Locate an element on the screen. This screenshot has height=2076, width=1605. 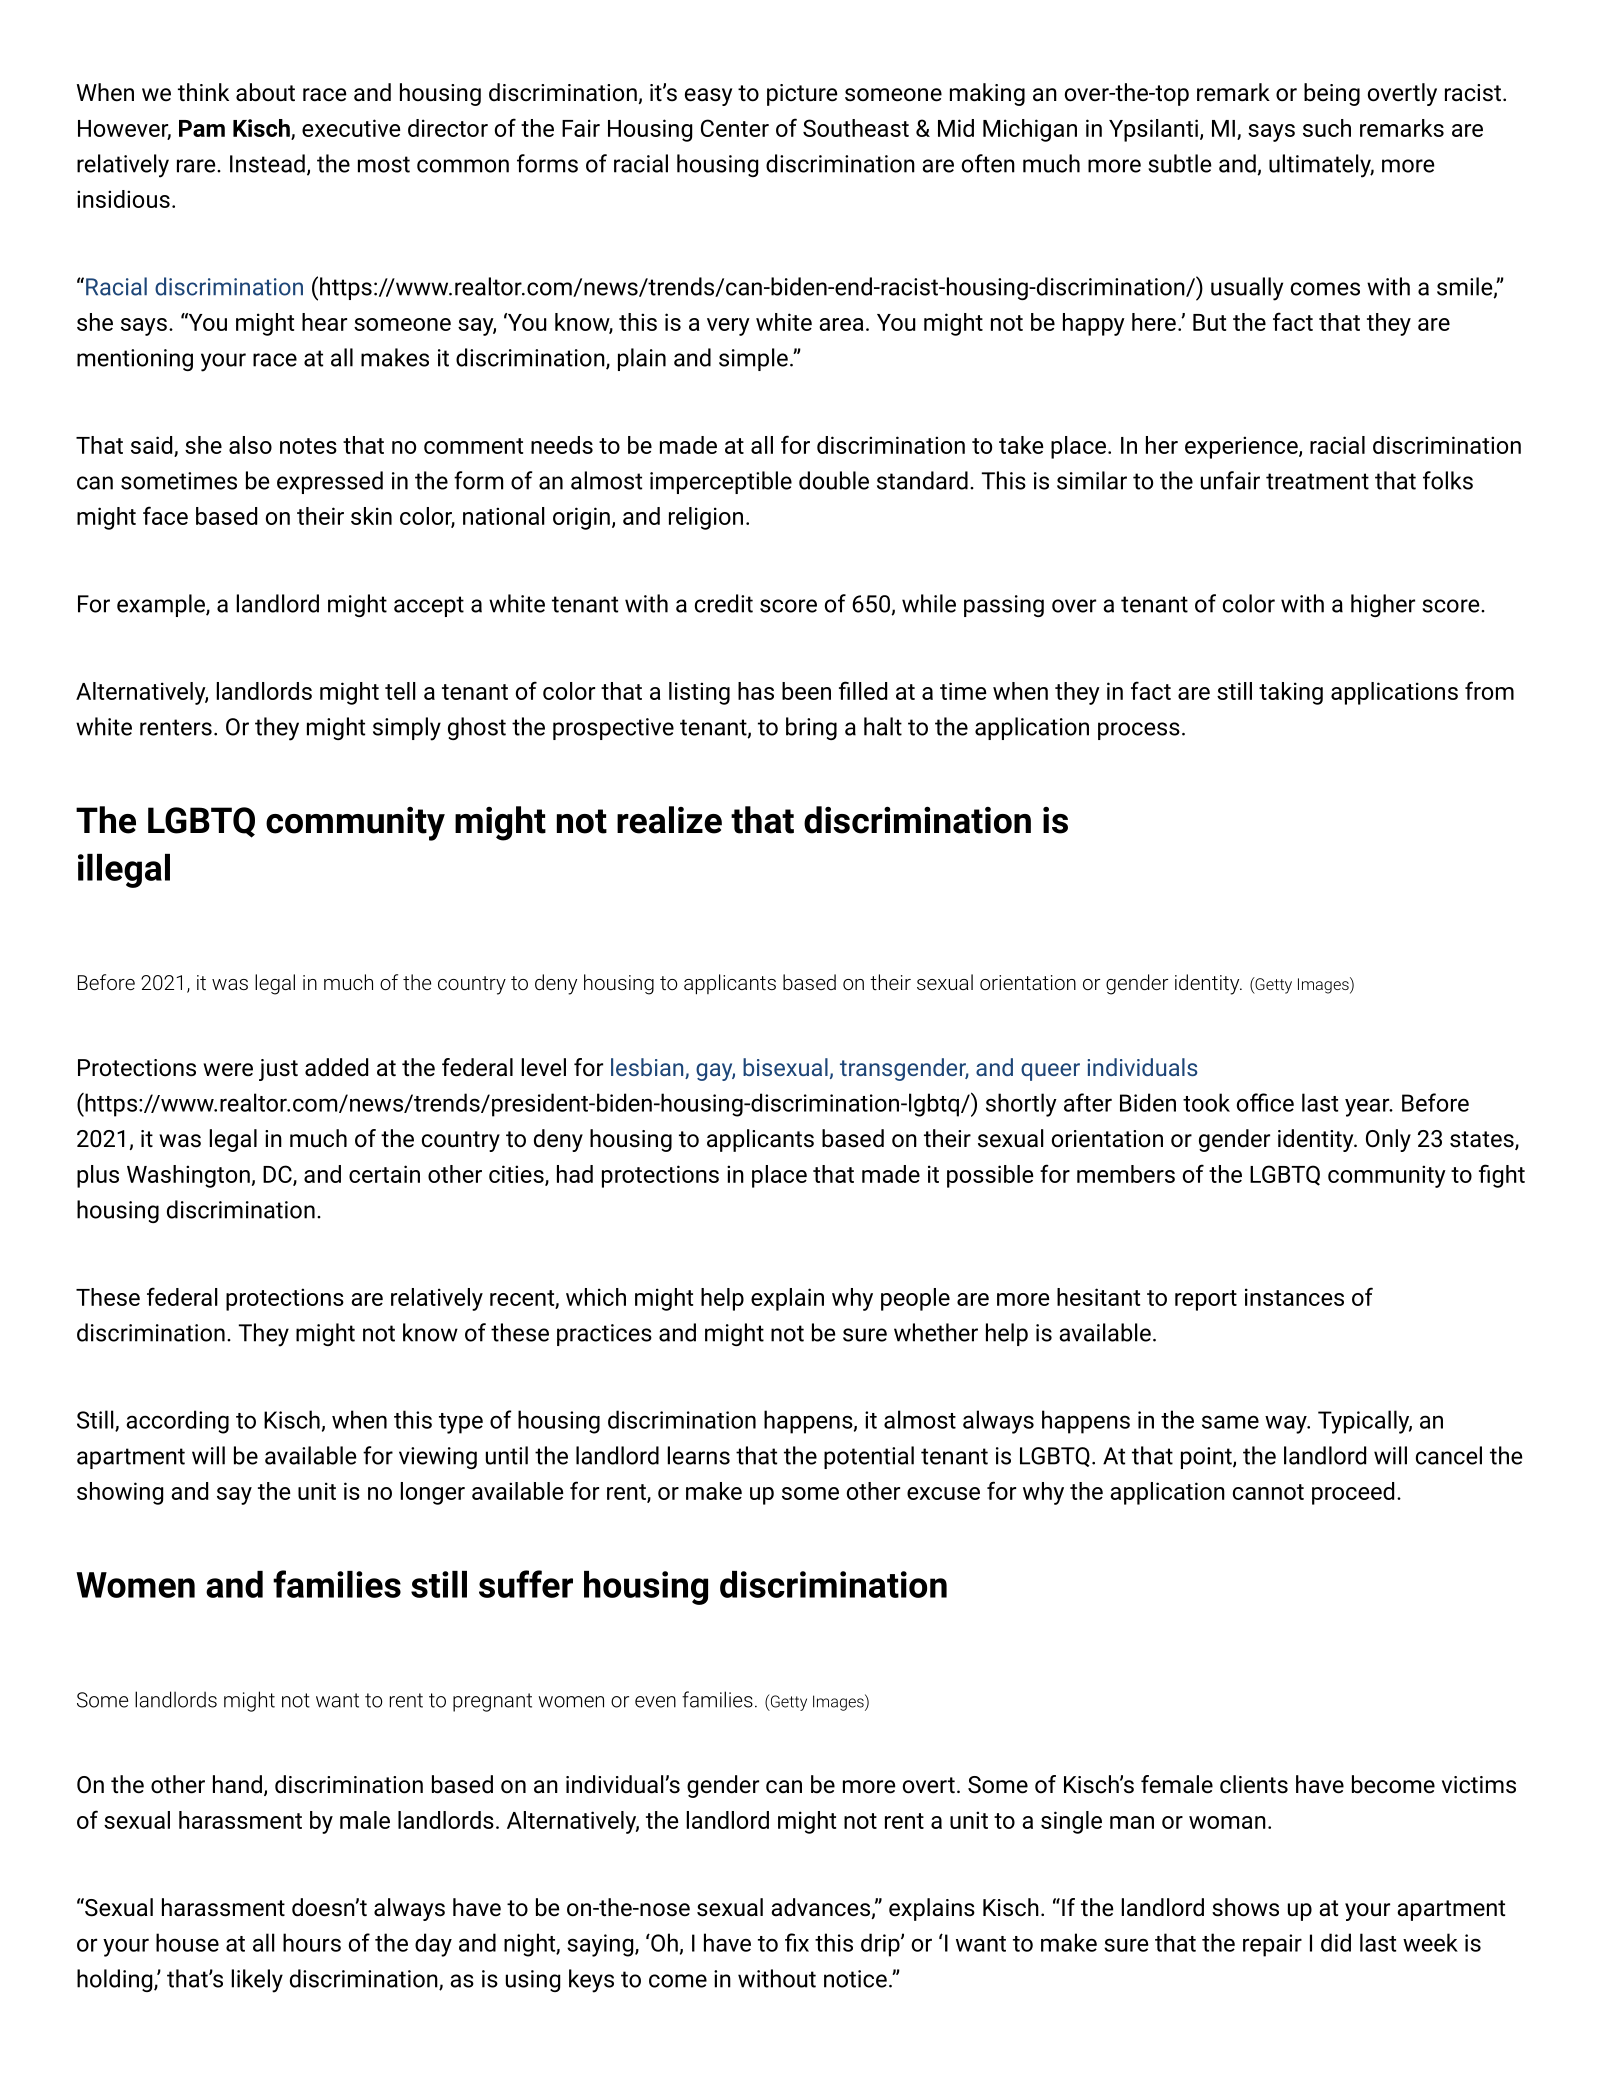
hours is located at coordinates (312, 1942).
